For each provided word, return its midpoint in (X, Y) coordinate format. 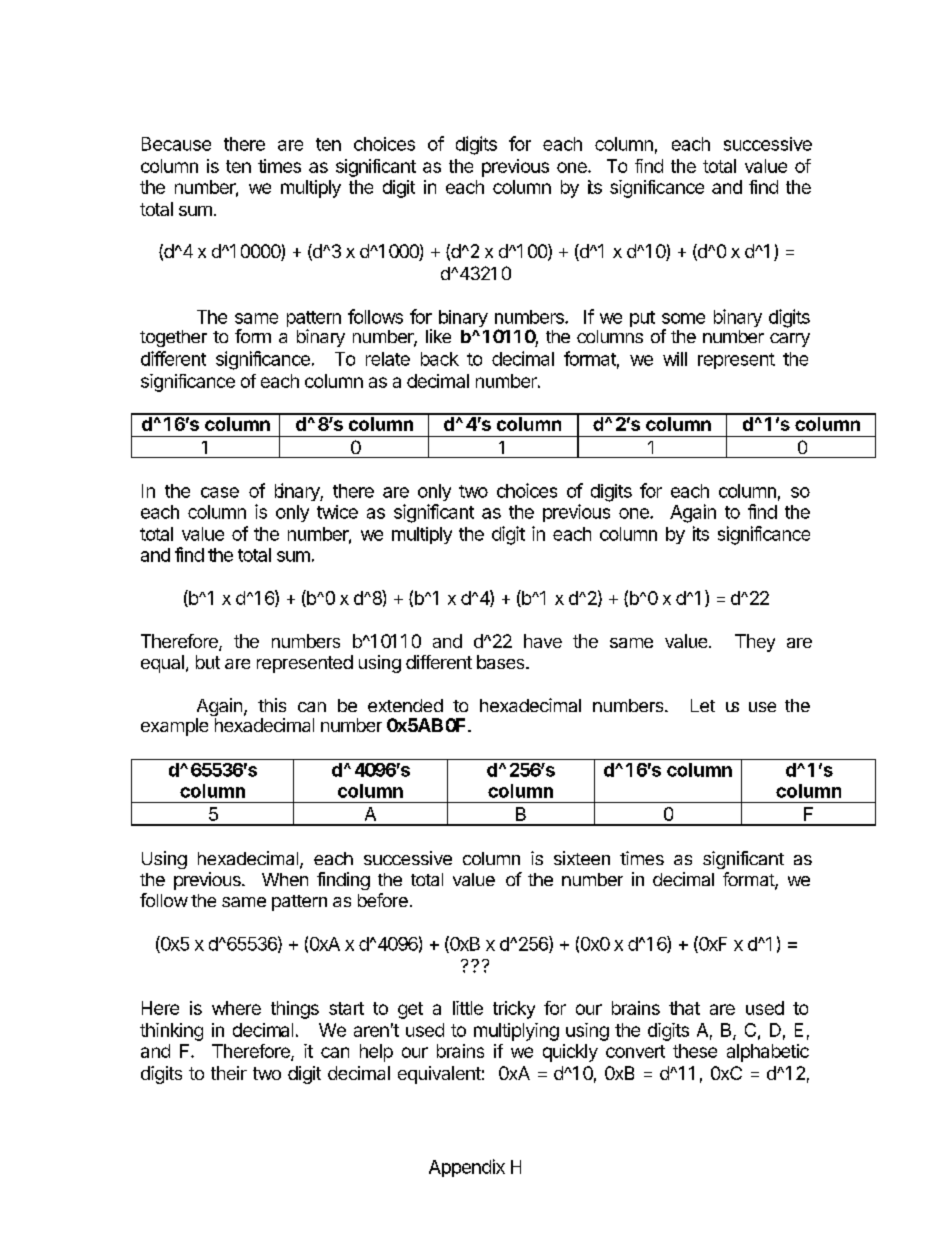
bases (502, 662)
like (438, 336)
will (675, 359)
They (755, 643)
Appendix (467, 1168)
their (229, 1073)
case (220, 492)
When (285, 879)
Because (176, 144)
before (383, 900)
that (684, 1008)
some (683, 318)
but (208, 662)
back (440, 359)
